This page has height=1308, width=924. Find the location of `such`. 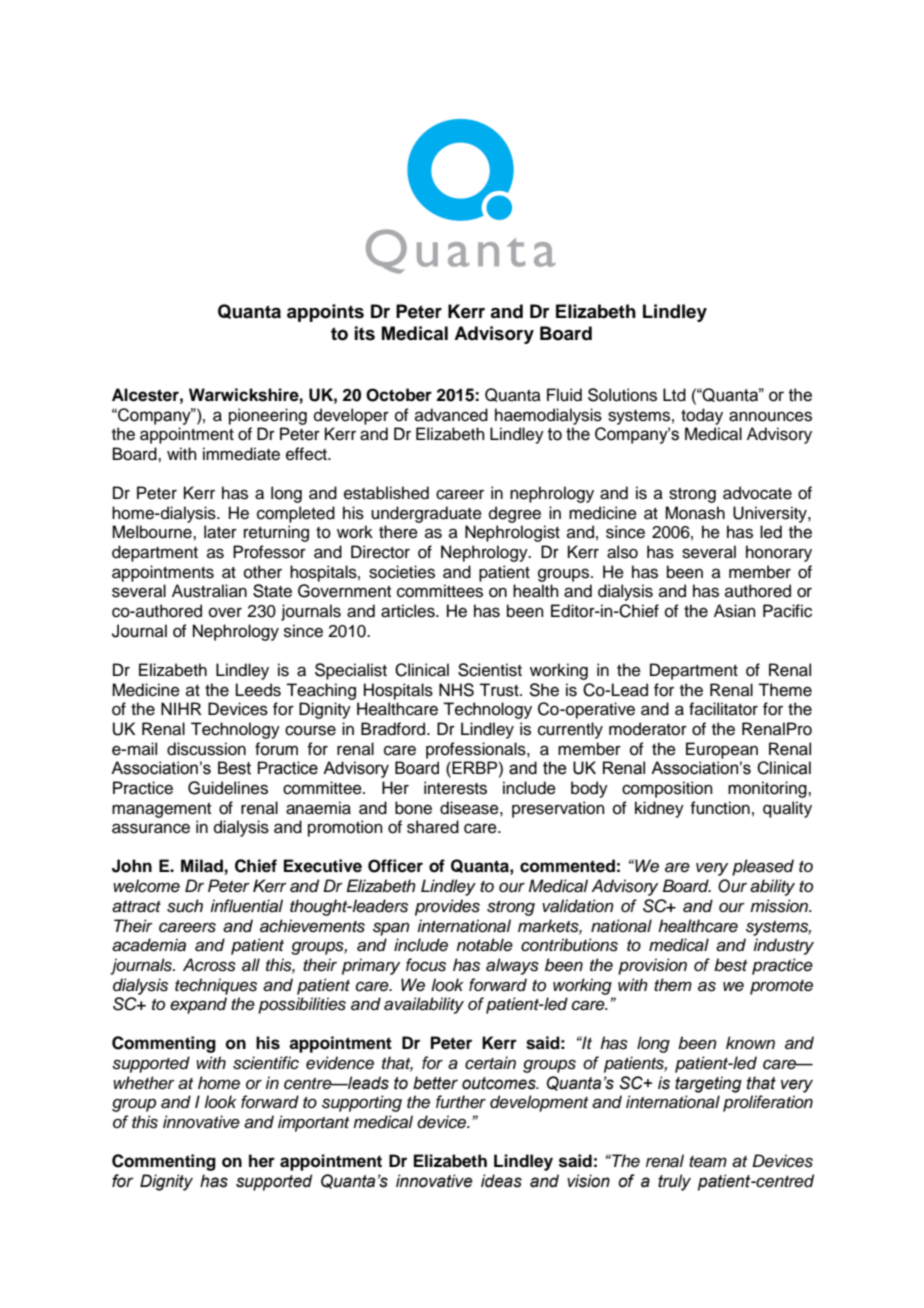

such is located at coordinates (185, 906).
